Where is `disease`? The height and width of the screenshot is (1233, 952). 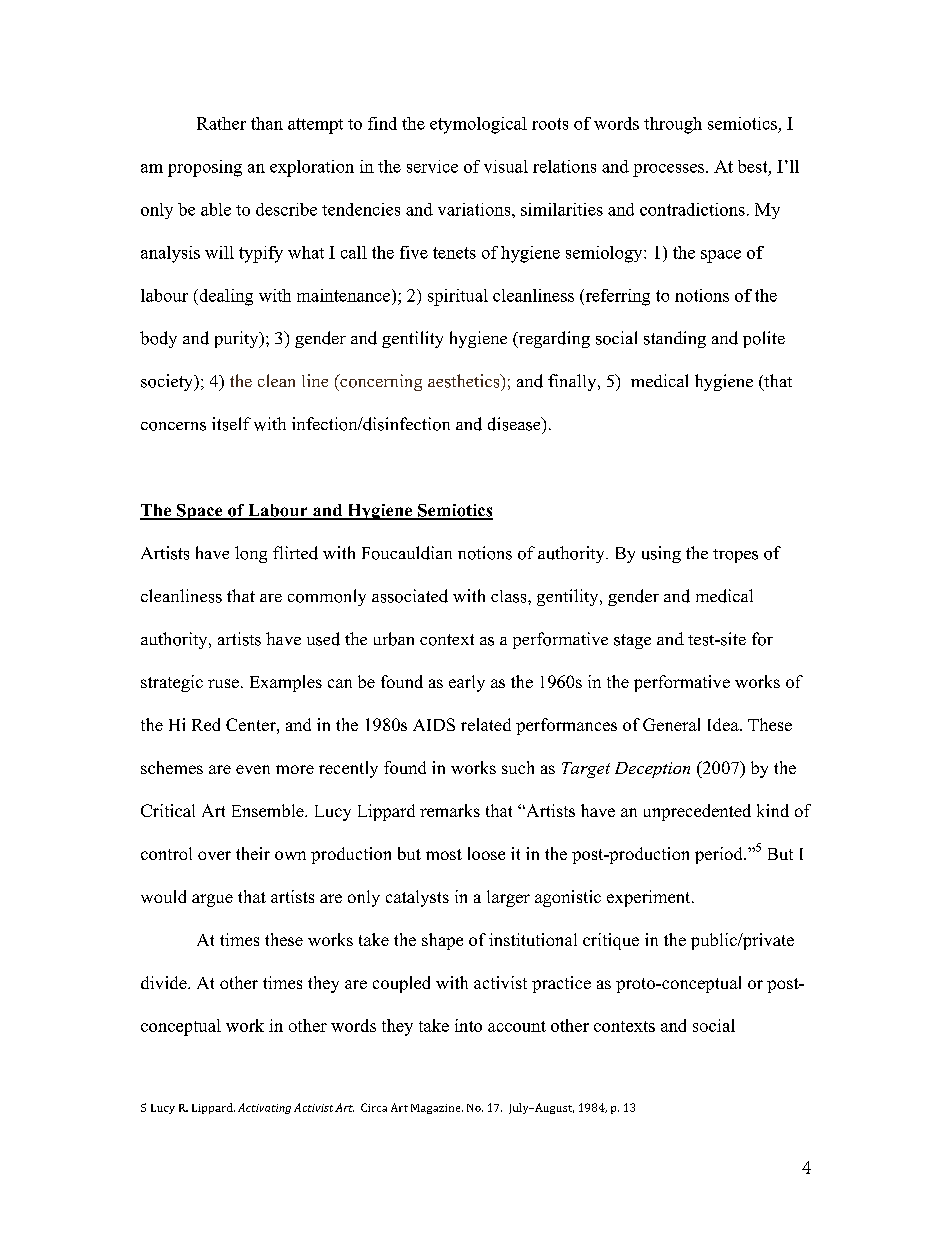 disease is located at coordinates (515, 424).
